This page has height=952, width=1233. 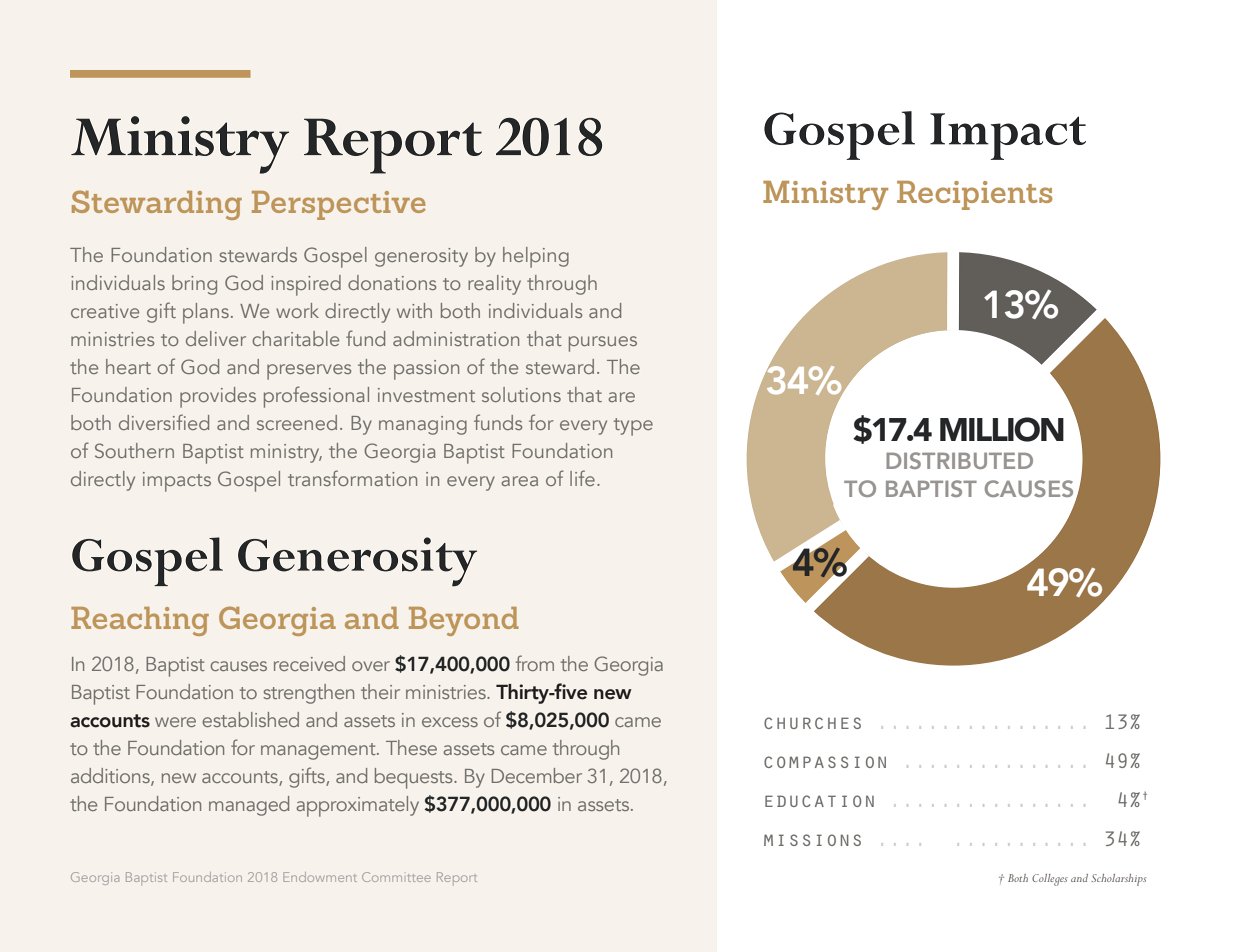 What do you see at coordinates (352, 478) in the page?
I see `transformation` at bounding box center [352, 478].
